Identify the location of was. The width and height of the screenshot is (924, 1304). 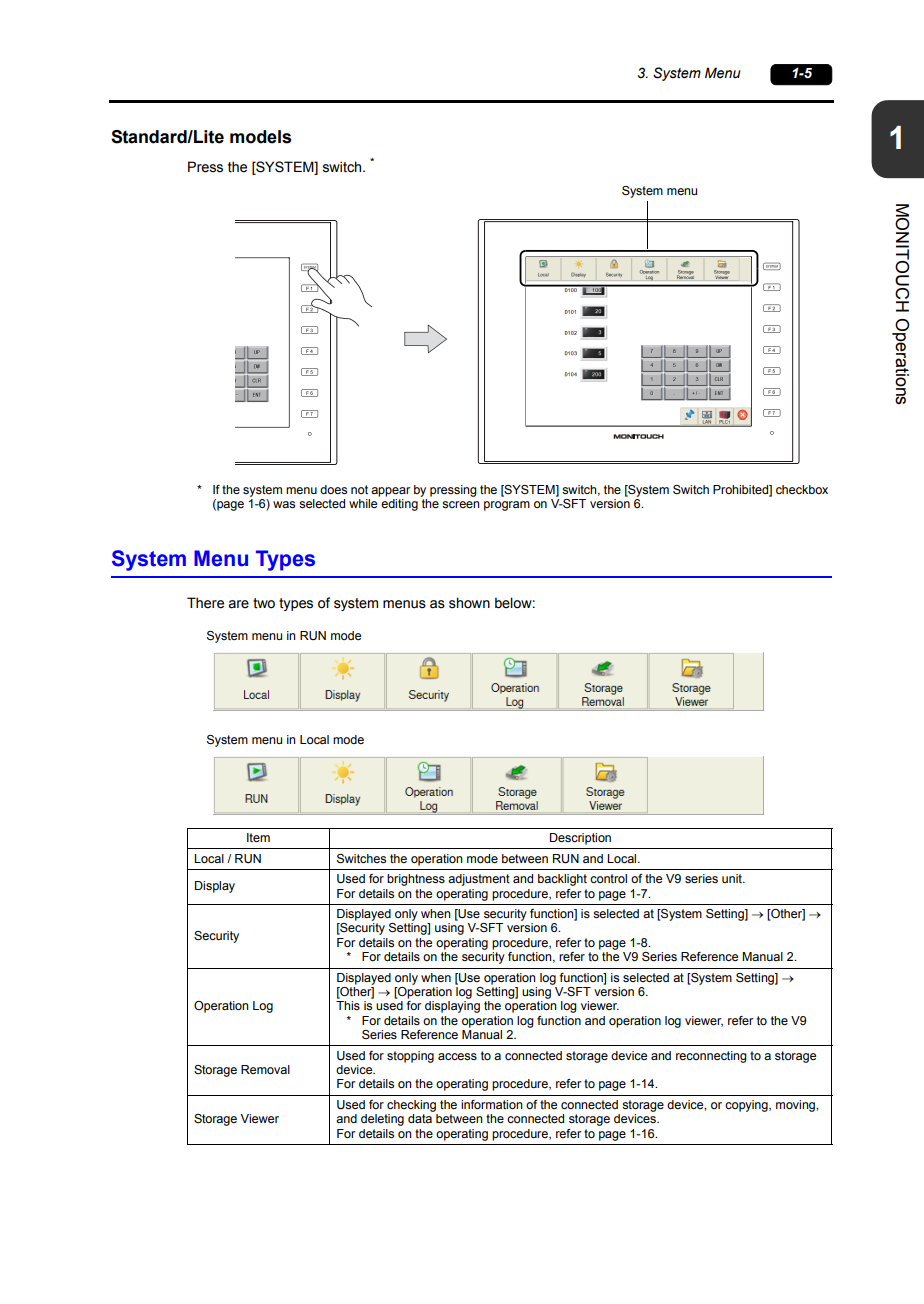
(284, 504).
